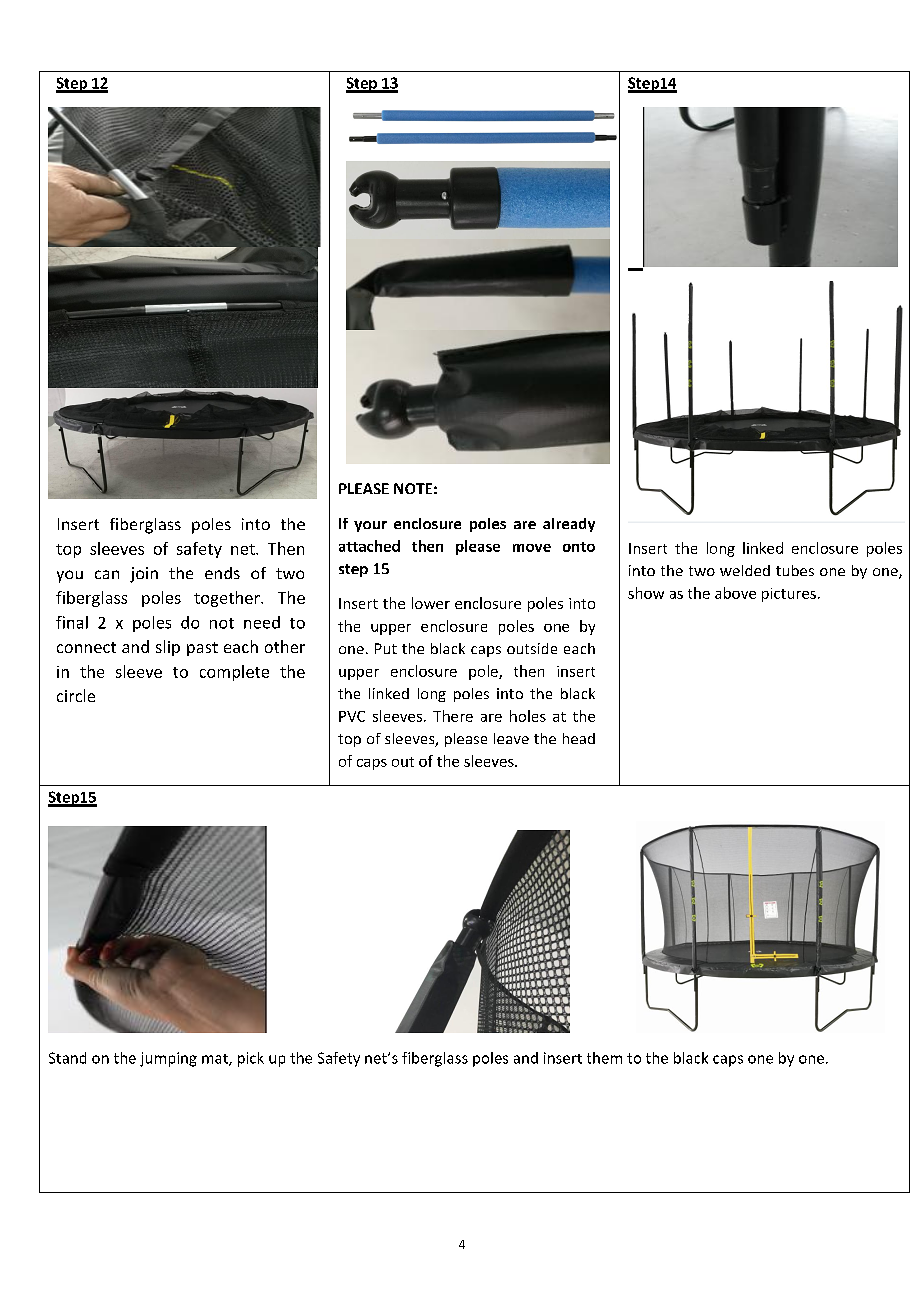 The image size is (924, 1308). What do you see at coordinates (369, 546) in the page?
I see `attached` at bounding box center [369, 546].
